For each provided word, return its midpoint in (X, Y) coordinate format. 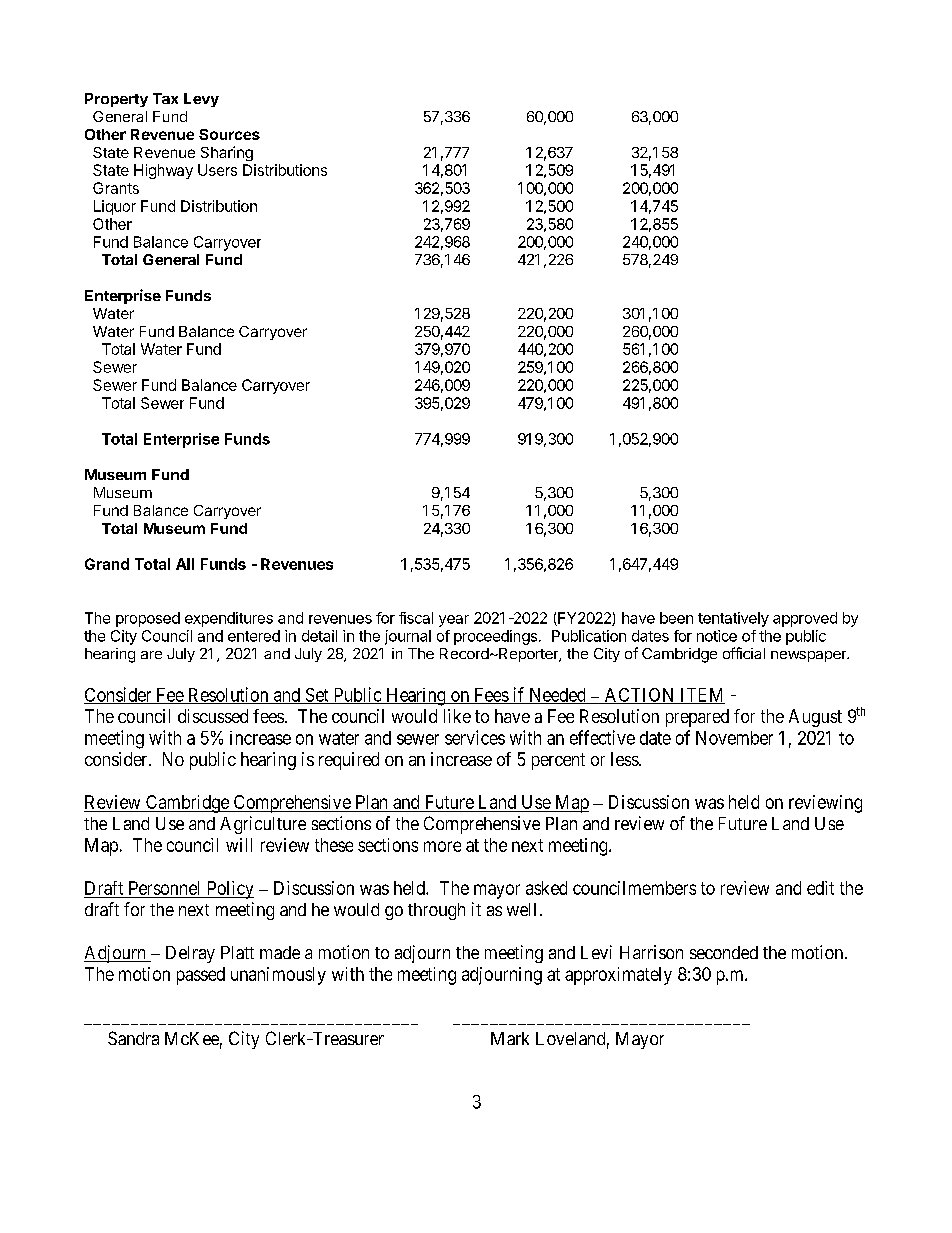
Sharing (227, 153)
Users (217, 170)
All (185, 564)
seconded (724, 952)
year (454, 621)
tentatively (733, 619)
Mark (510, 1038)
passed (201, 976)
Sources (229, 134)
